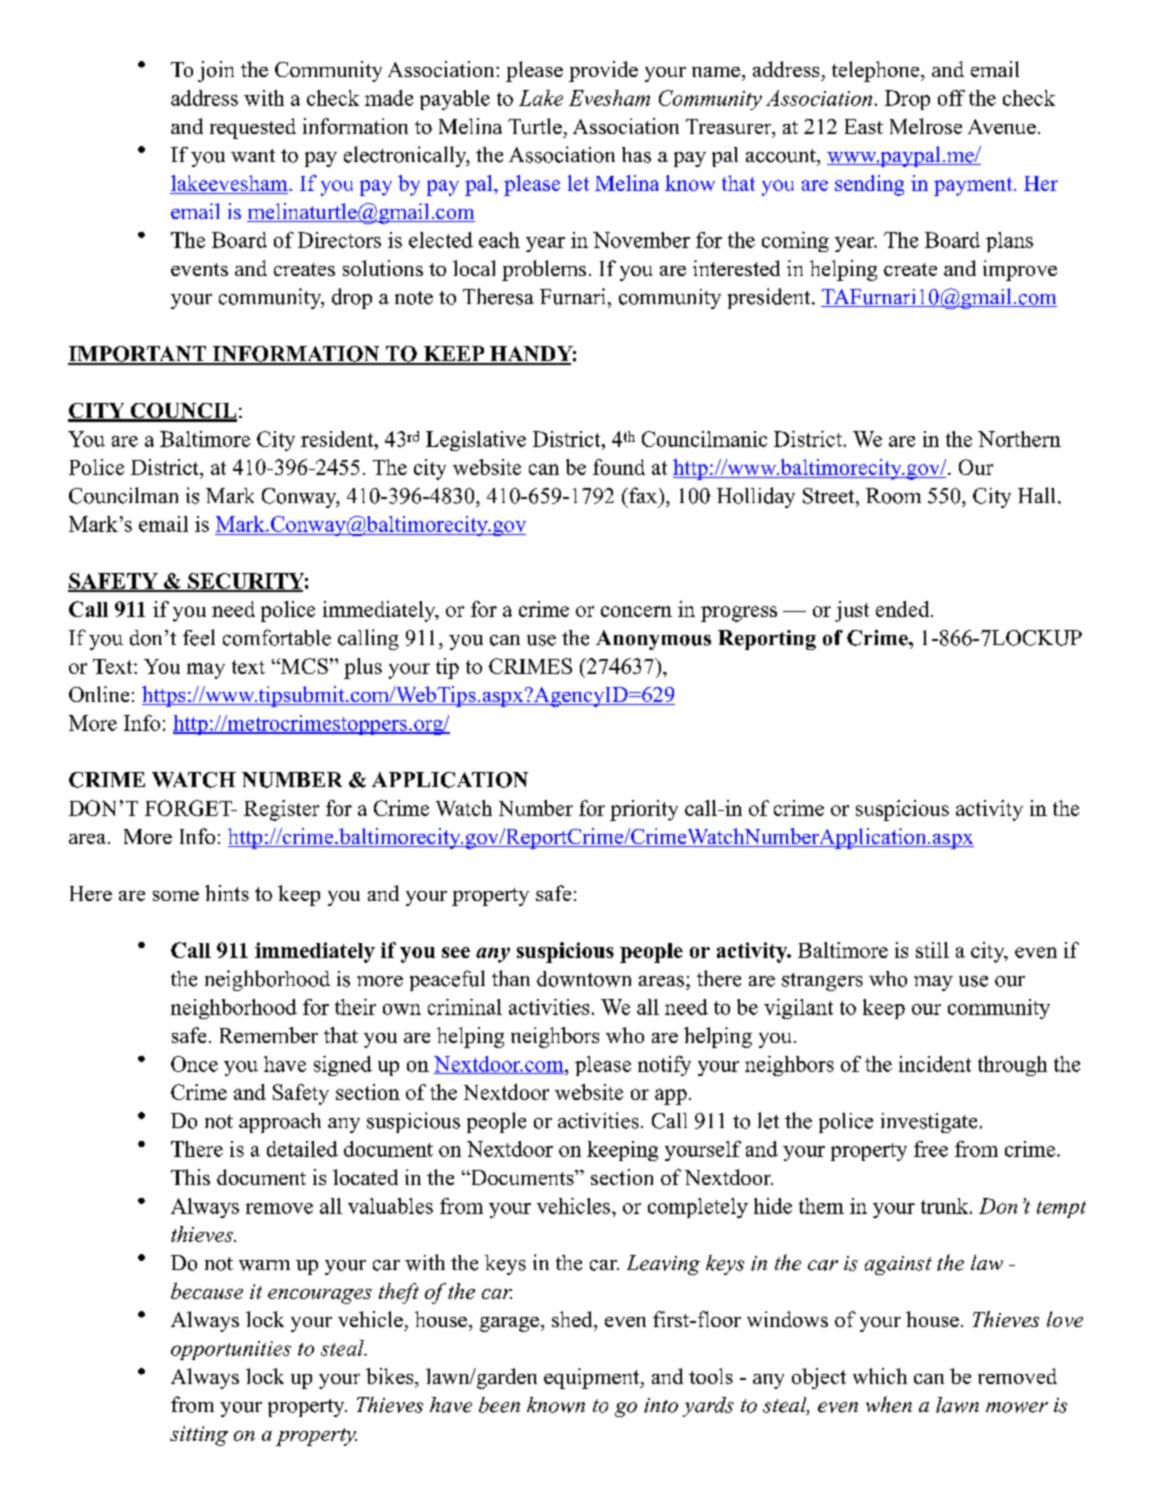 This page has width=1159, height=1500. Describe the element at coordinates (664, 1066) in the page. I see `notify` at that location.
